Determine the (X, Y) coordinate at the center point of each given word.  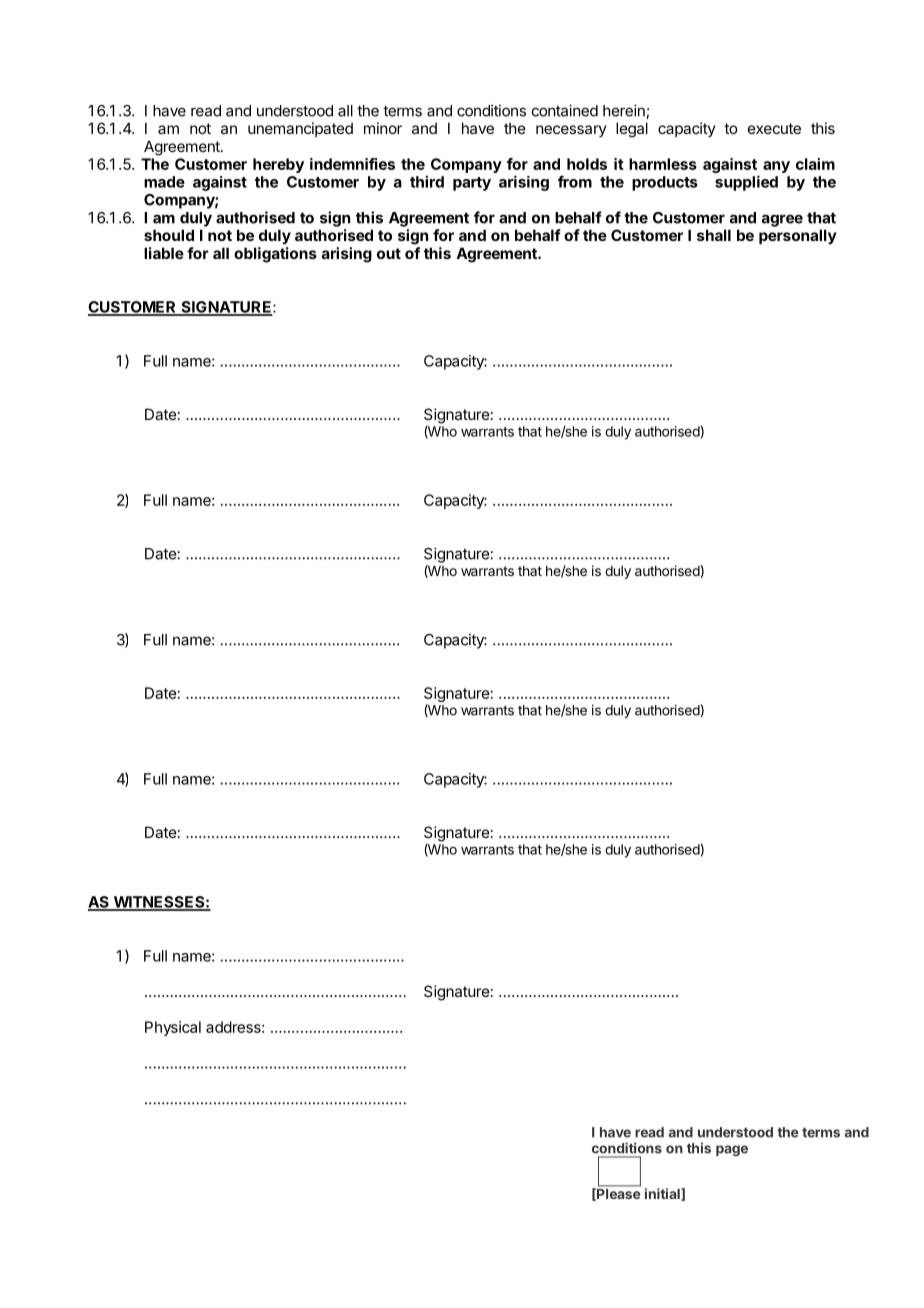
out (389, 253)
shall (714, 235)
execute (774, 128)
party (472, 184)
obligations (275, 255)
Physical (173, 1028)
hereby (278, 165)
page (732, 1150)
